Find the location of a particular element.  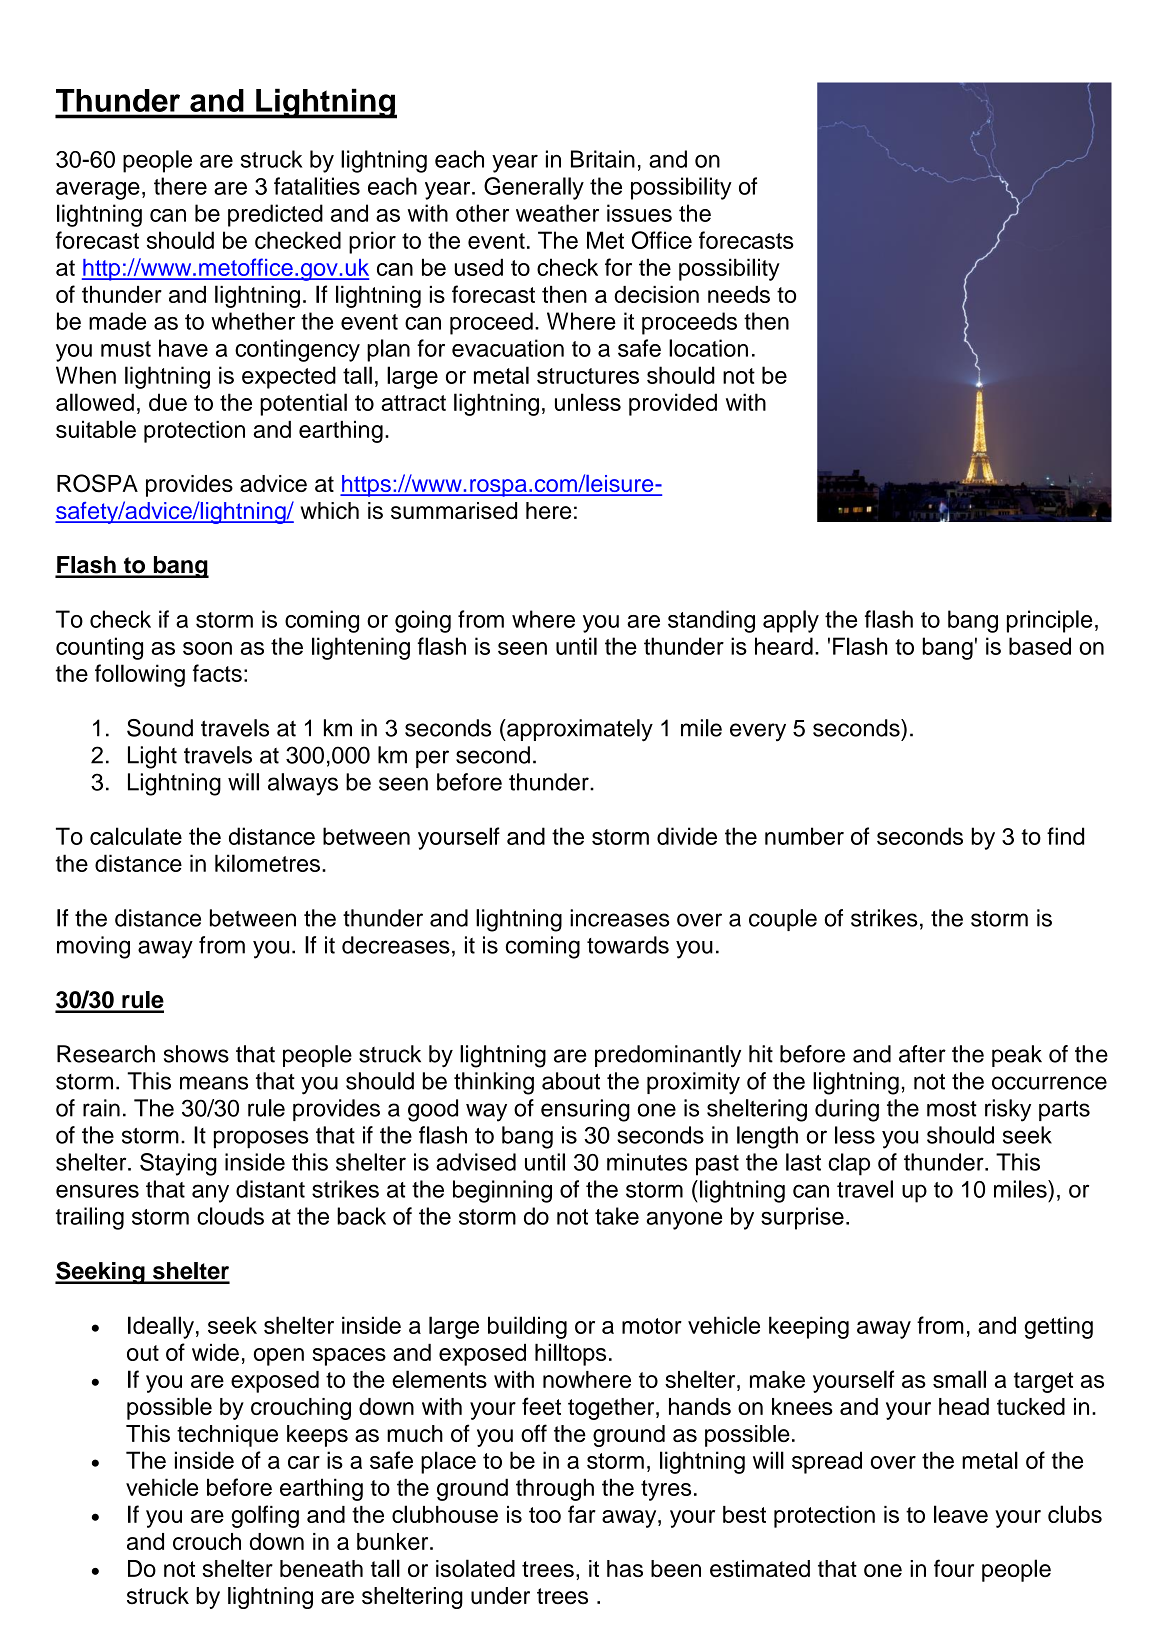

needs is located at coordinates (739, 294).
